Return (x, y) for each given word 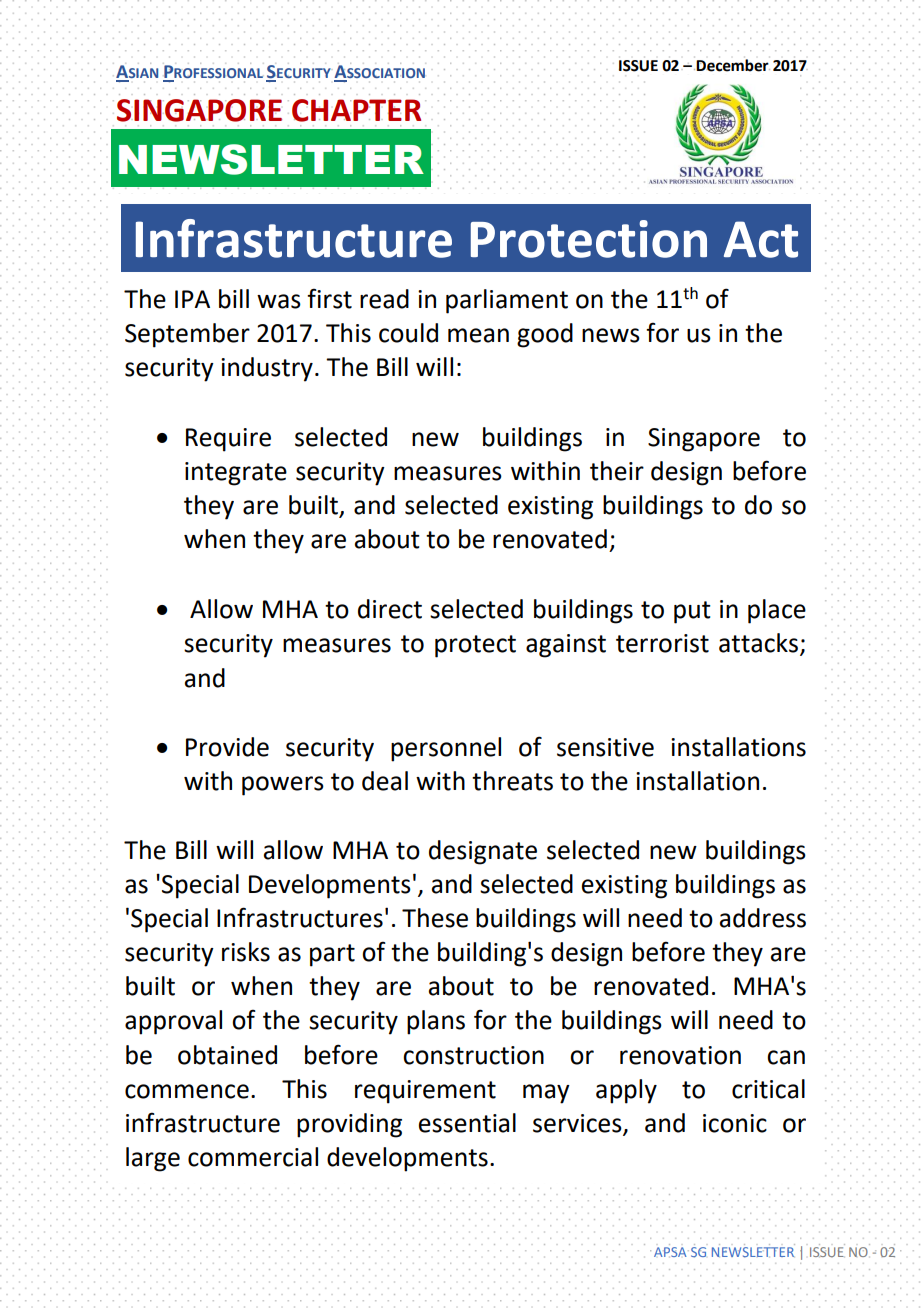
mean (478, 335)
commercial (253, 1157)
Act (761, 239)
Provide (227, 747)
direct (390, 609)
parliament (507, 301)
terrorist (662, 643)
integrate (236, 474)
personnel (446, 749)
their (617, 471)
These (435, 918)
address (763, 918)
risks (246, 952)
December (733, 65)
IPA (192, 299)
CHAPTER (356, 110)
